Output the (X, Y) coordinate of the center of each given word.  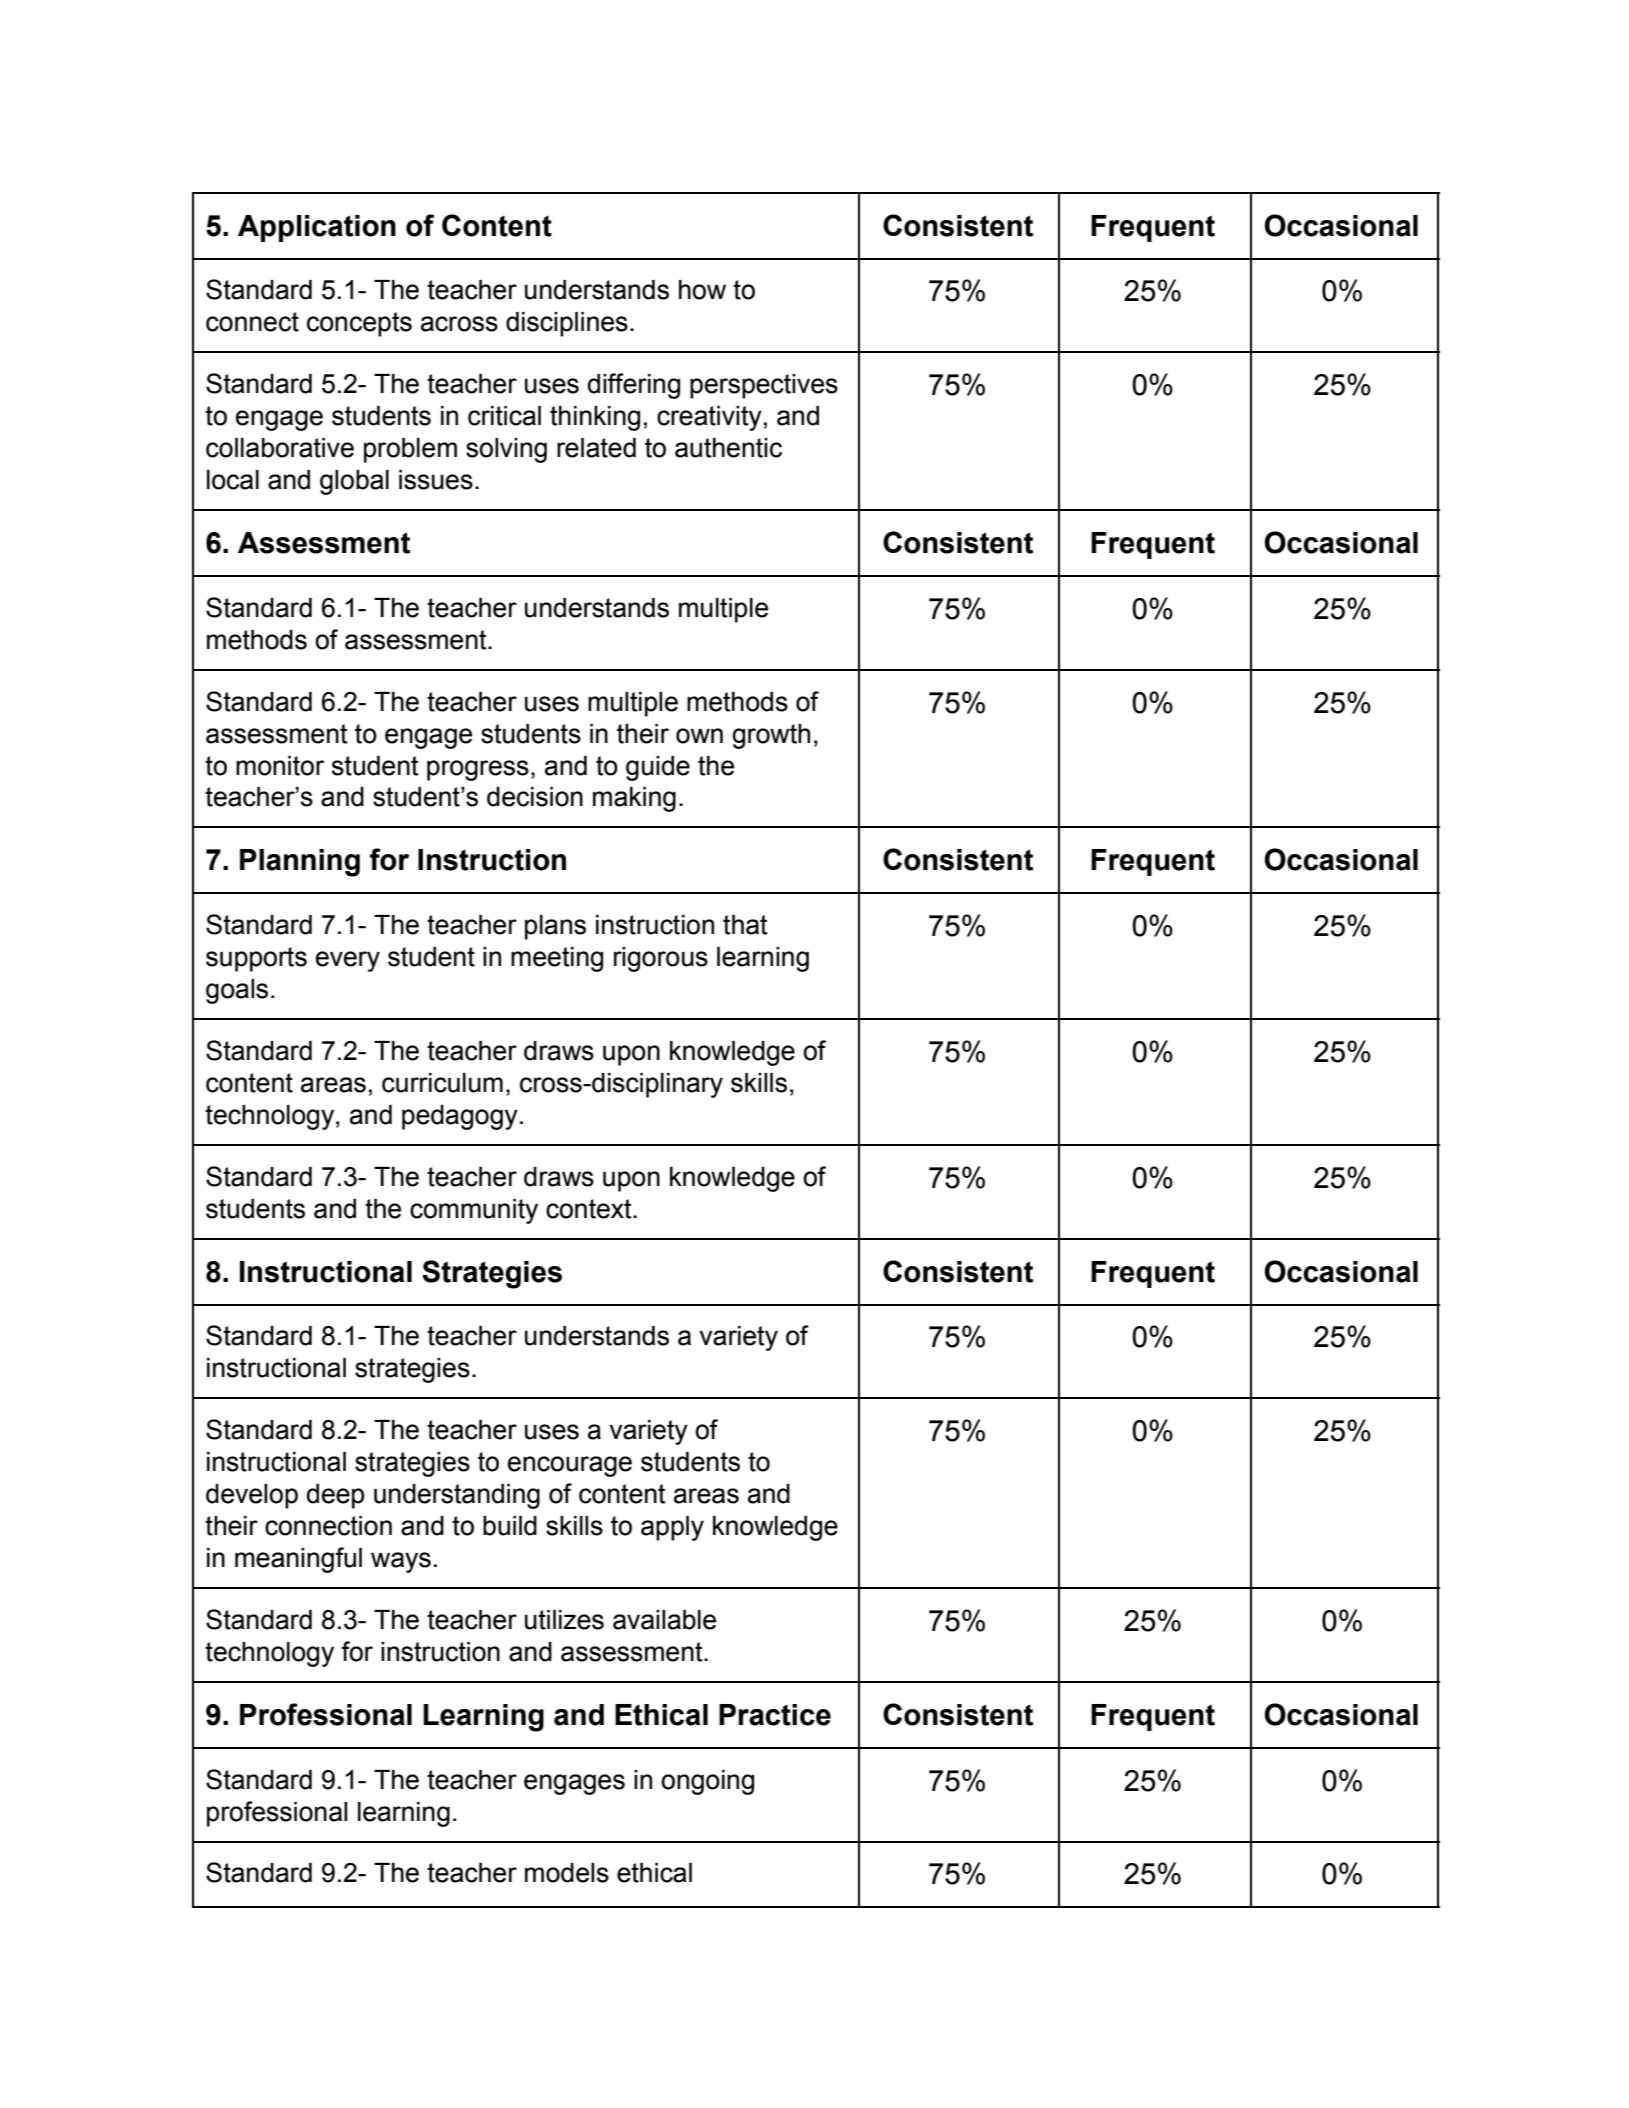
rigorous (661, 959)
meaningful (298, 1560)
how (702, 290)
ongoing (707, 1782)
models (567, 1873)
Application (317, 228)
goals (237, 991)
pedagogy (460, 1117)
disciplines (567, 324)
